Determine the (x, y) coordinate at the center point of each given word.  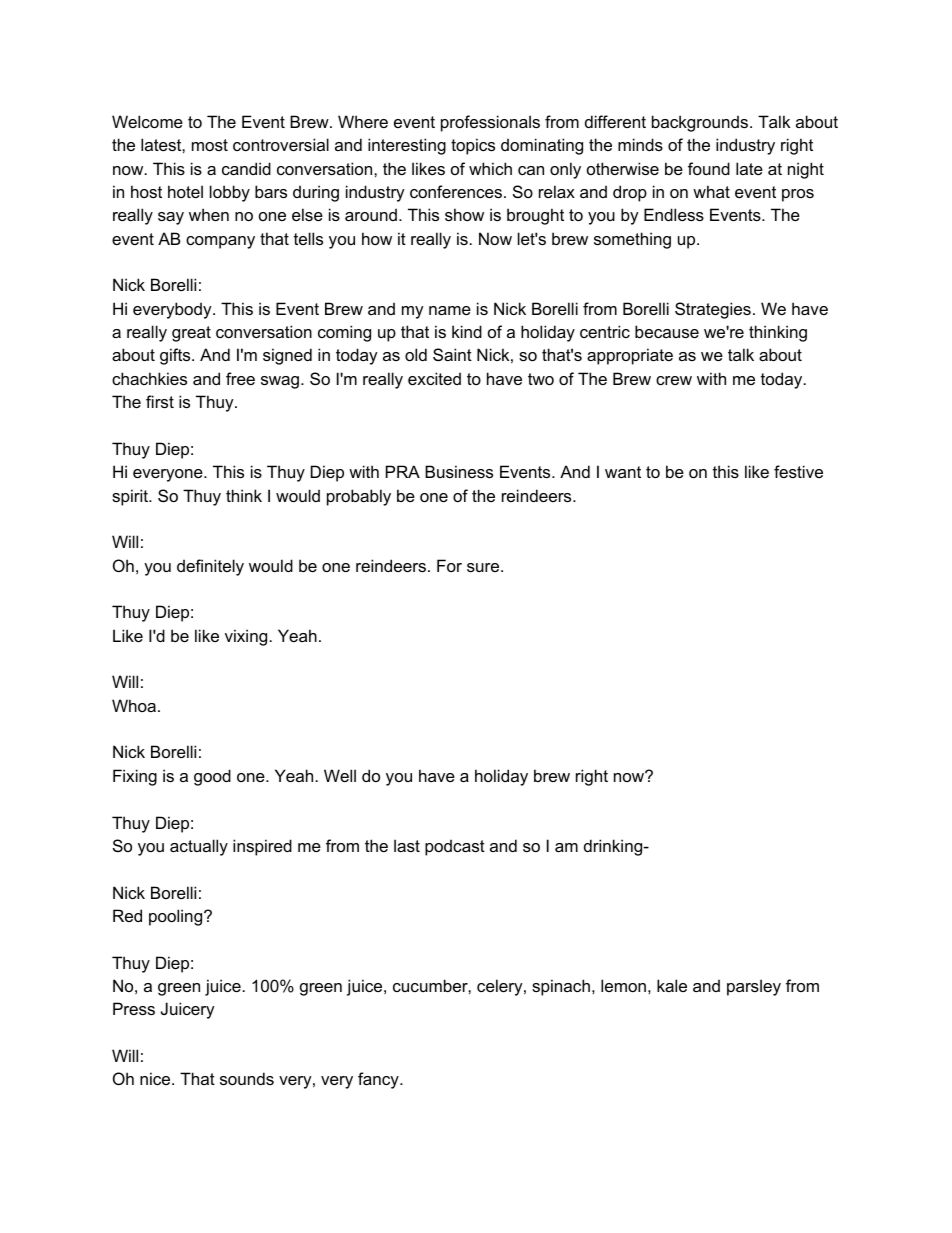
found (709, 168)
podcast (455, 847)
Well (340, 775)
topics (473, 146)
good (212, 777)
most (210, 145)
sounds (247, 1078)
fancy (379, 1080)
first (160, 401)
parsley (754, 987)
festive (798, 471)
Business (459, 471)
